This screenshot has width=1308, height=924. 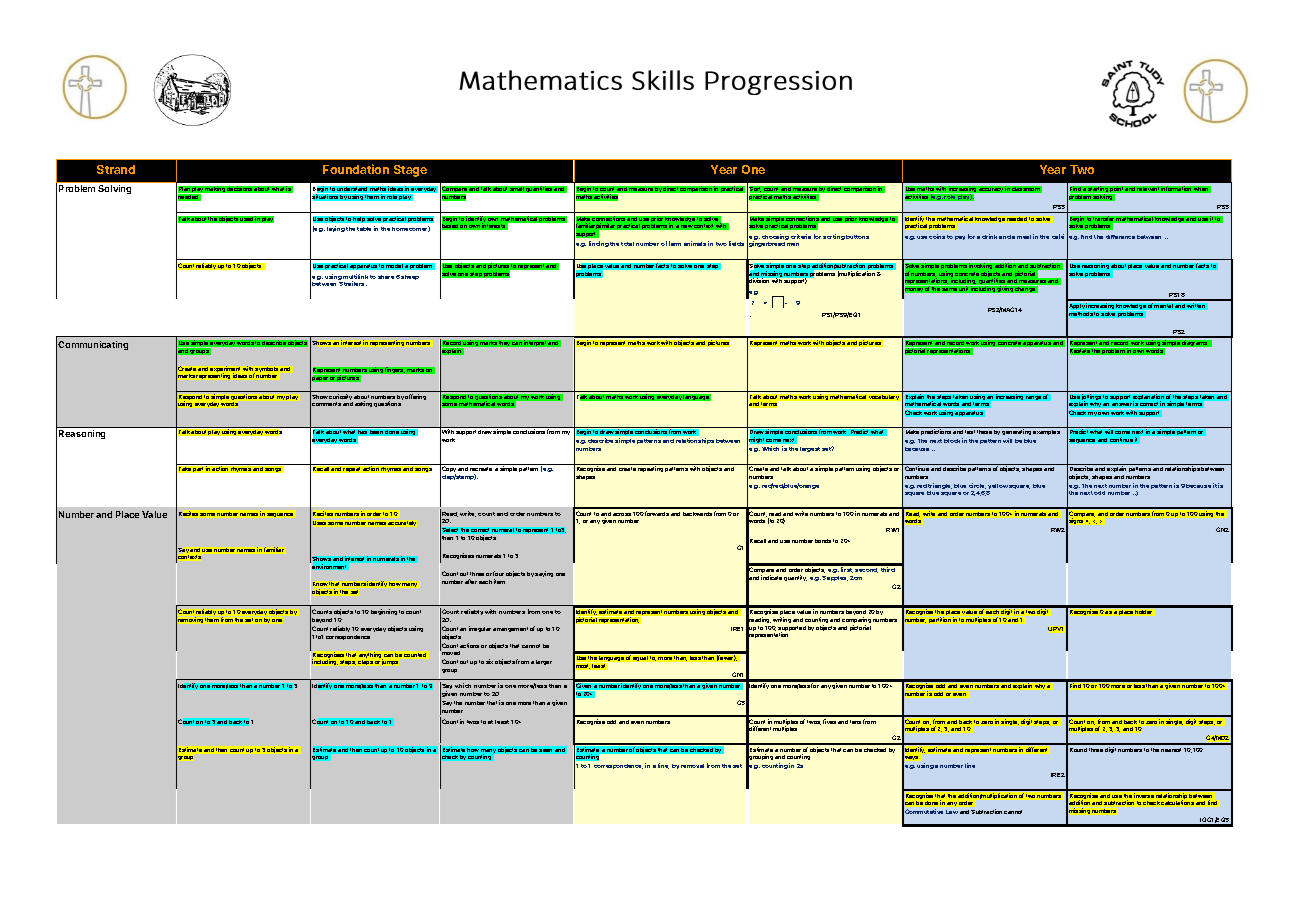 What do you see at coordinates (1120, 237) in the screenshot?
I see `difference` at bounding box center [1120, 237].
